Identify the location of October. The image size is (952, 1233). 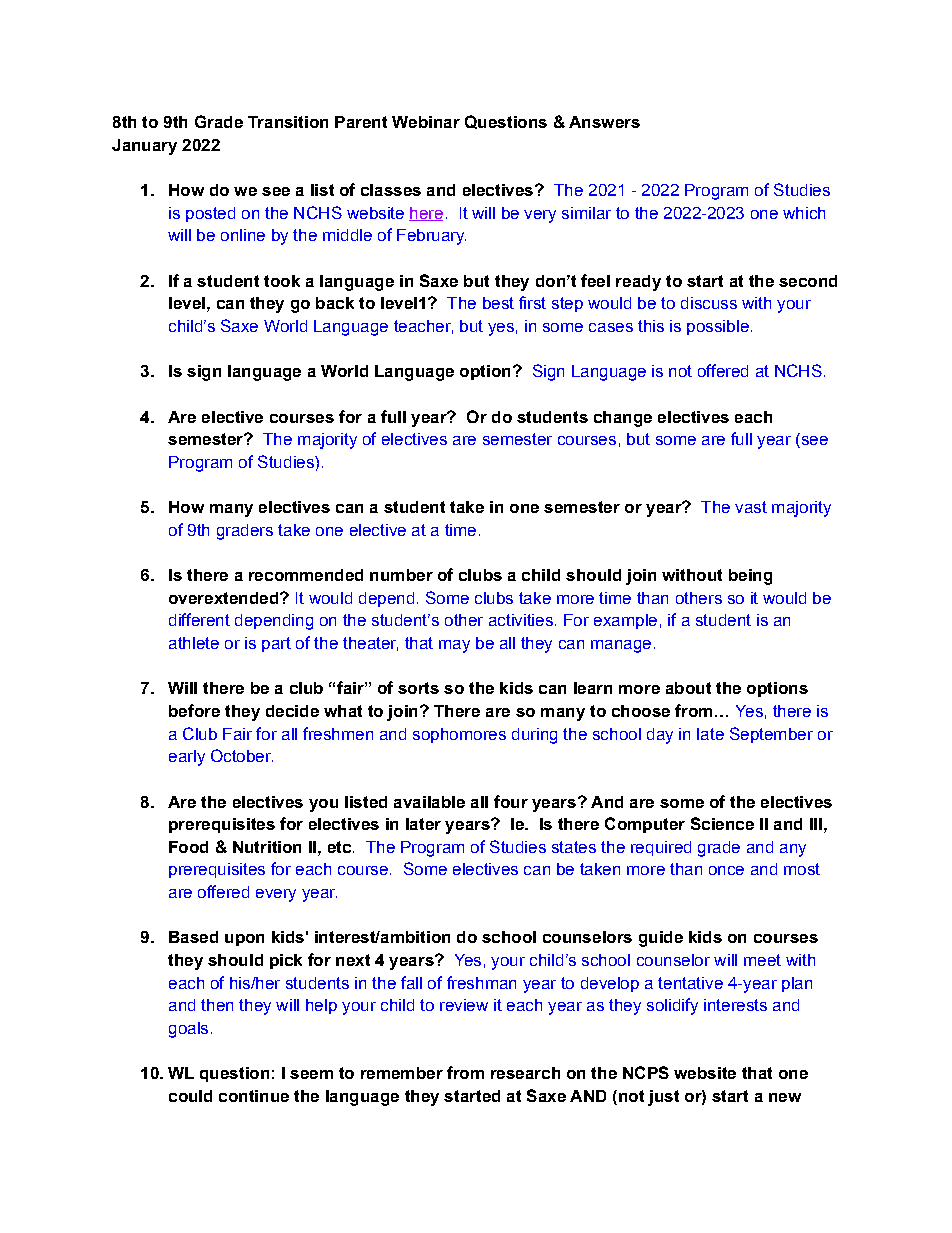
(242, 755).
